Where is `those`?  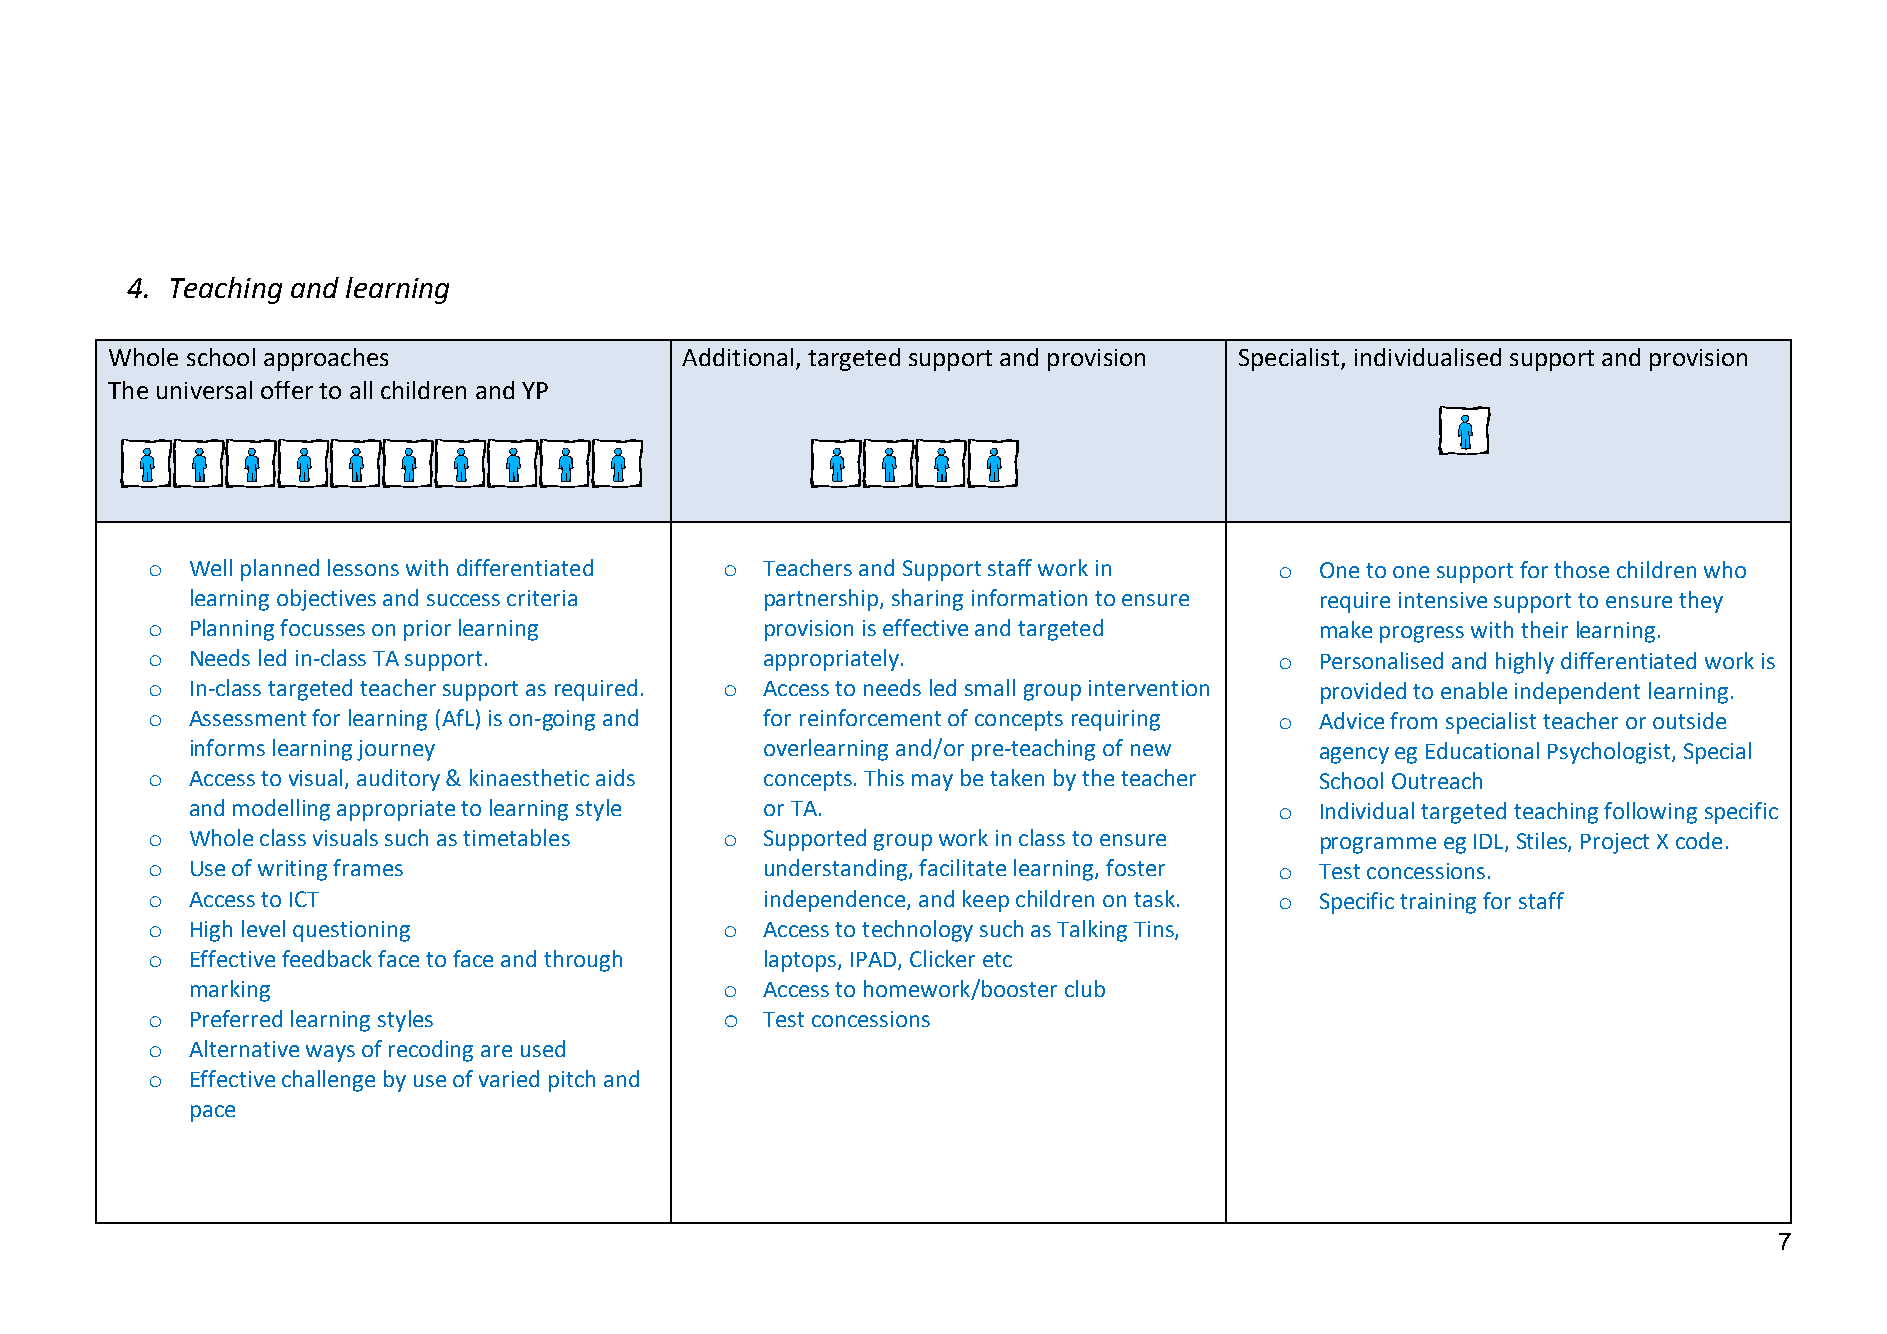 those is located at coordinates (1581, 569).
